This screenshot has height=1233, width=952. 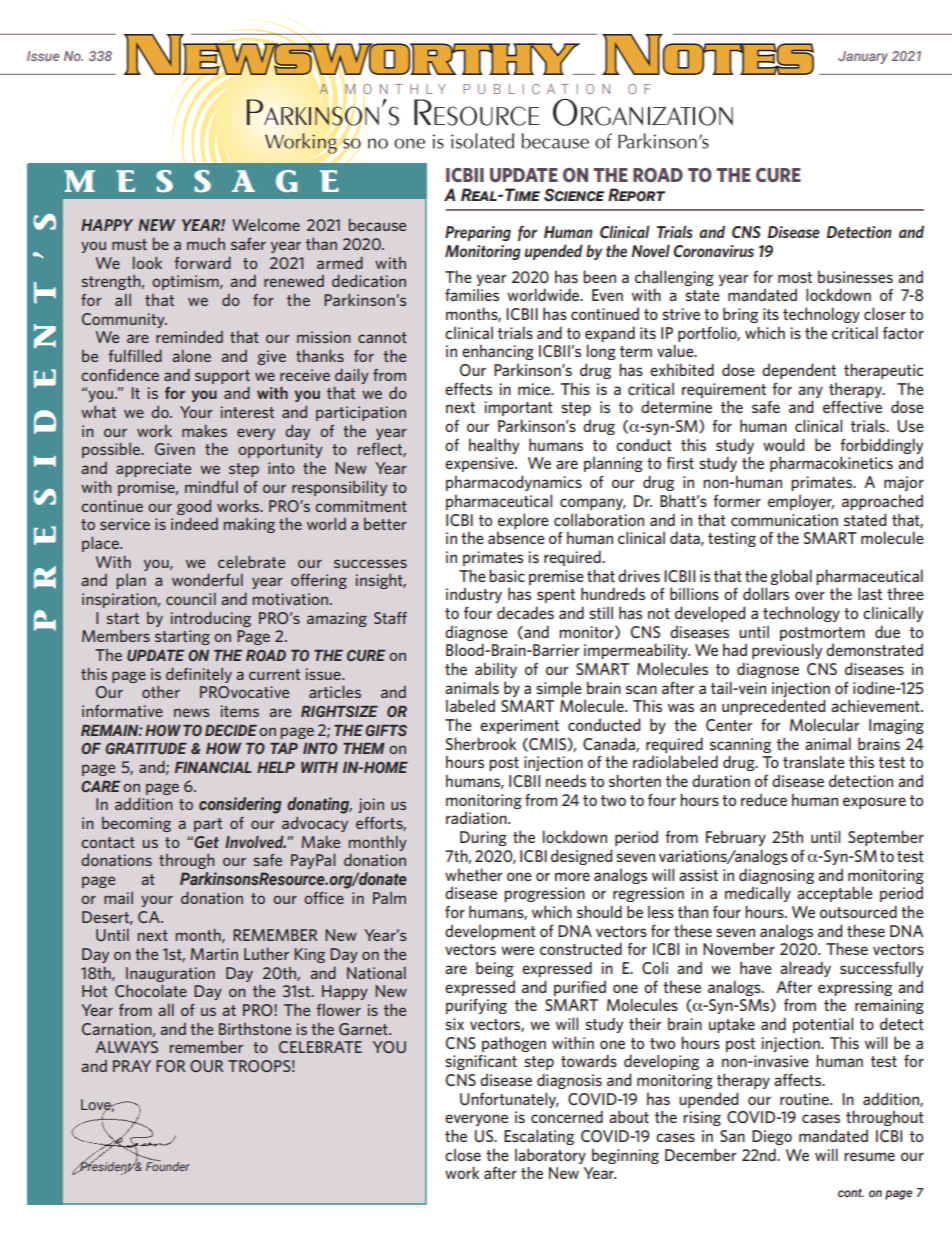 I want to click on would, so click(x=783, y=444).
